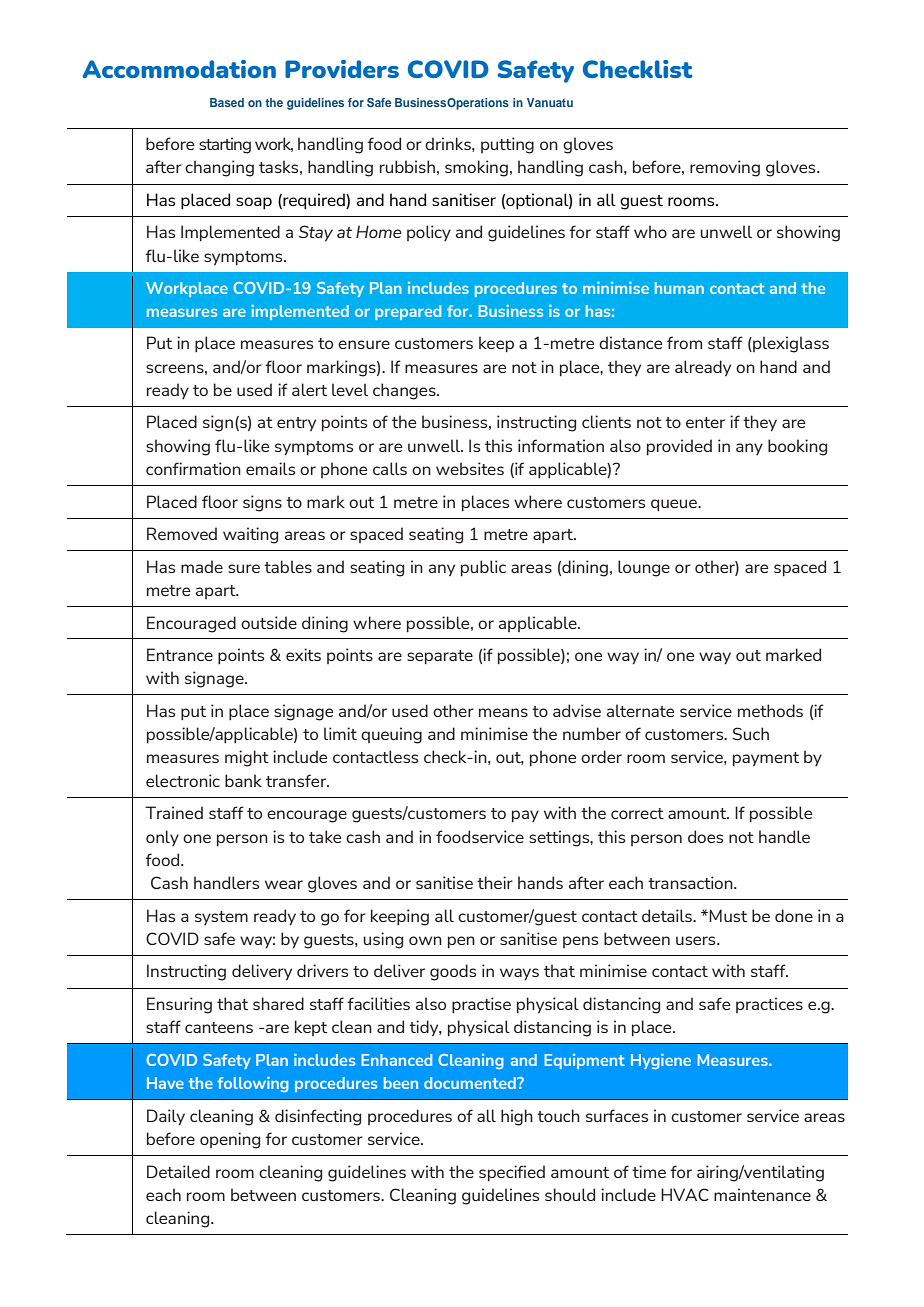 This document has height=1307, width=924. Describe the element at coordinates (227, 102) in the document. I see `Based` at that location.
